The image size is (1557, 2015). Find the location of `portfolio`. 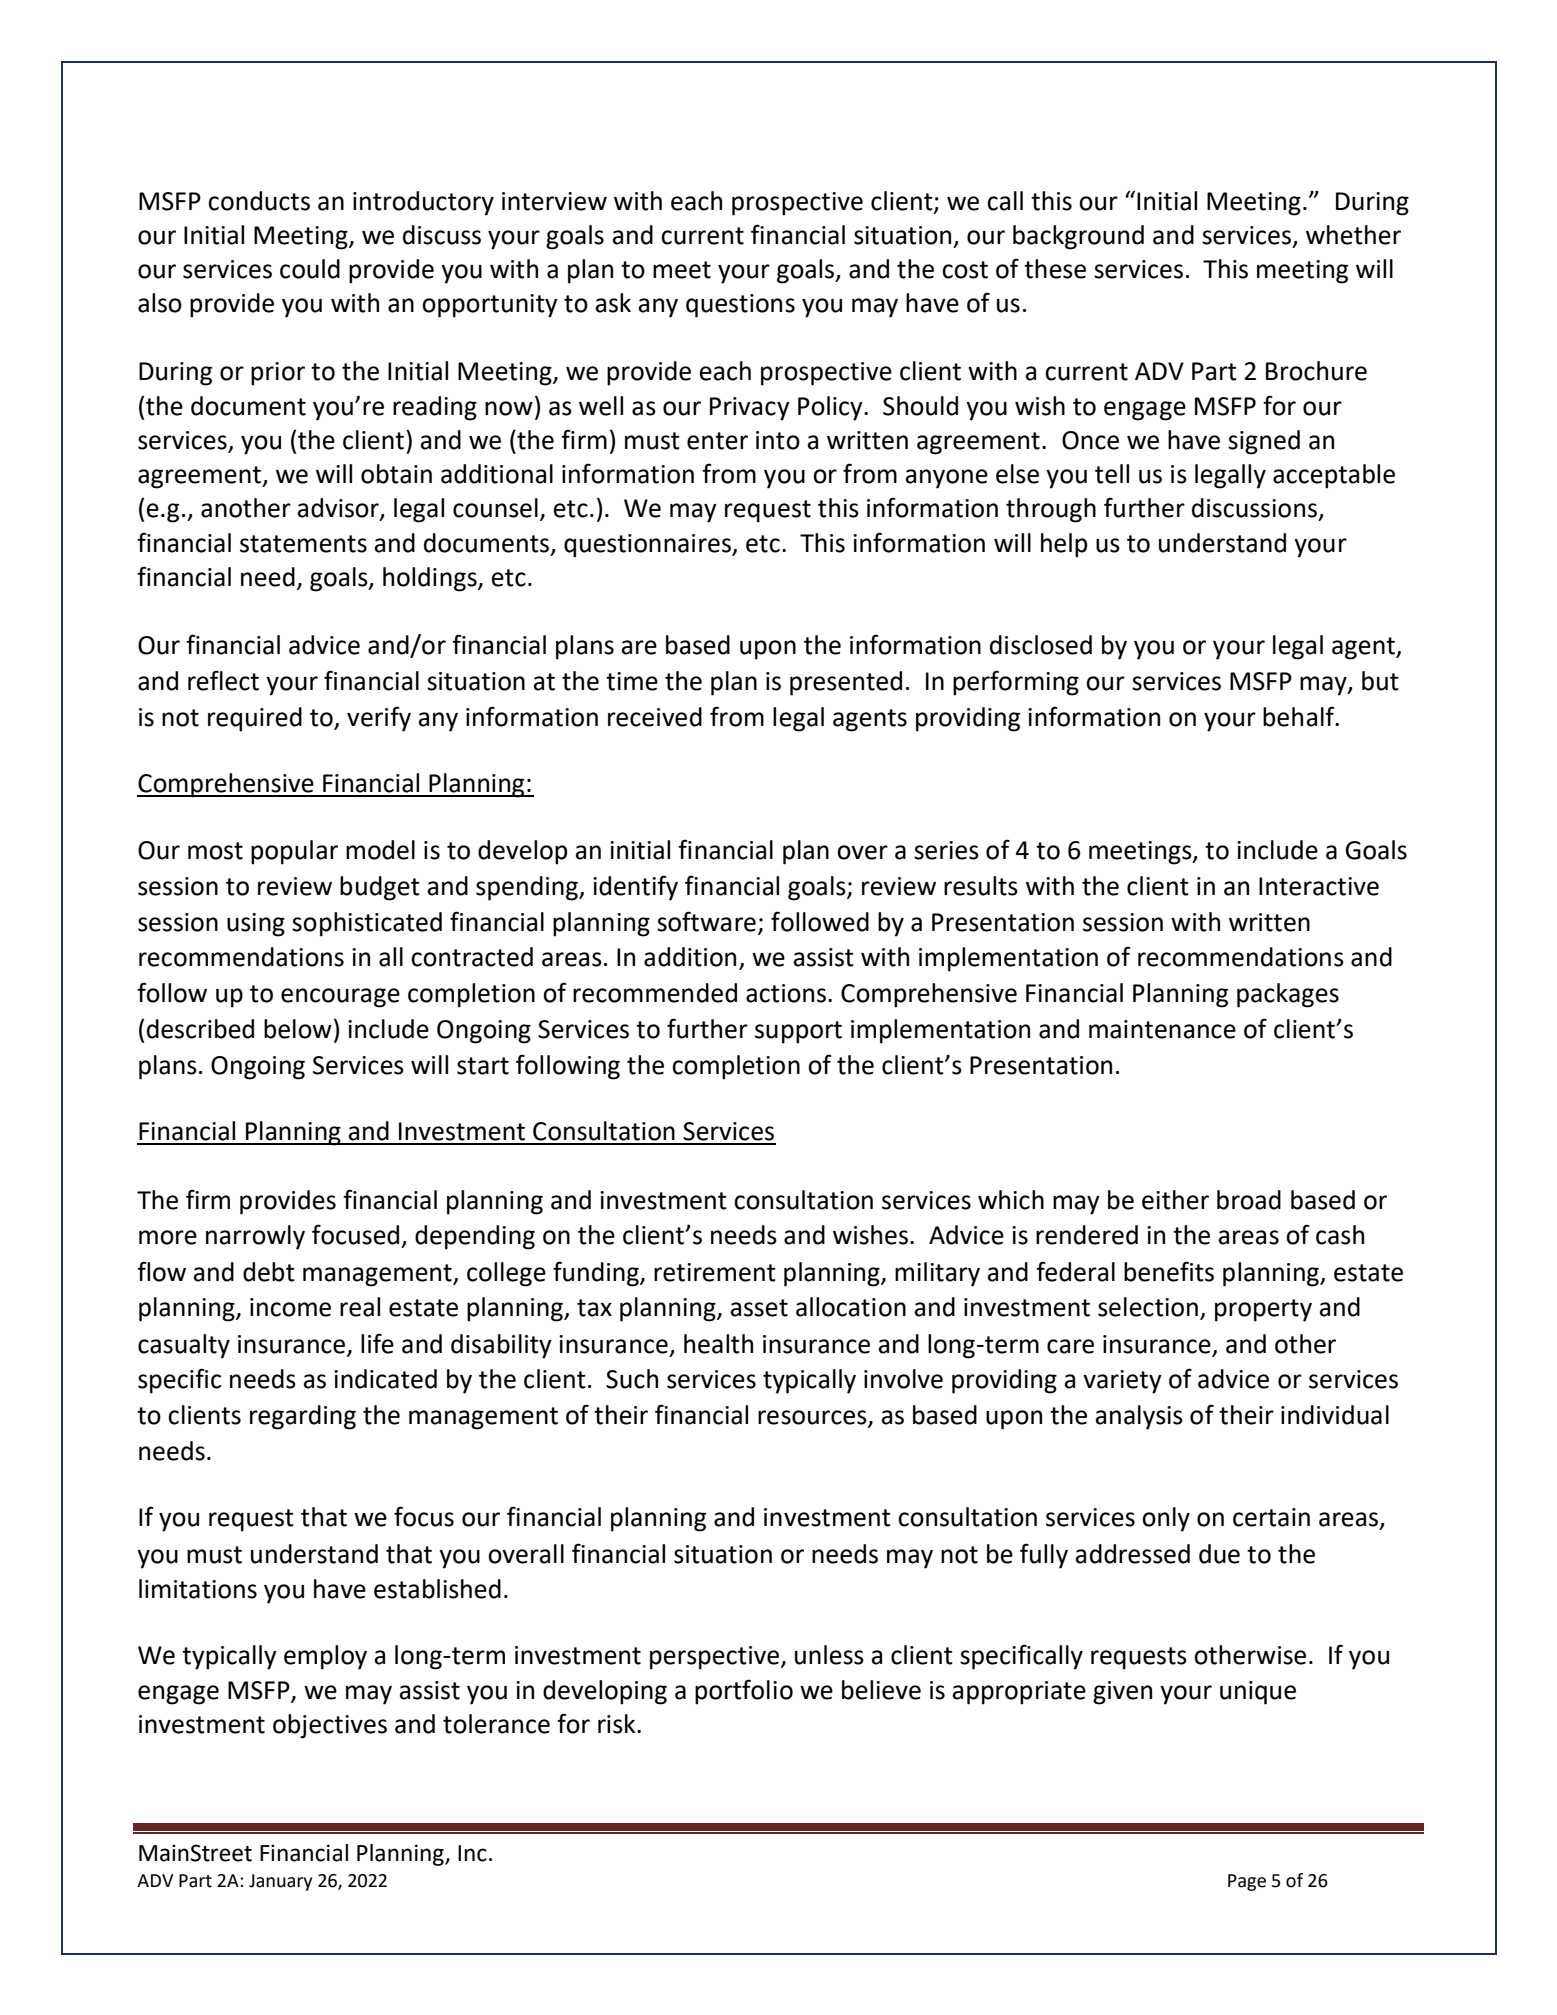

portfolio is located at coordinates (744, 1692).
